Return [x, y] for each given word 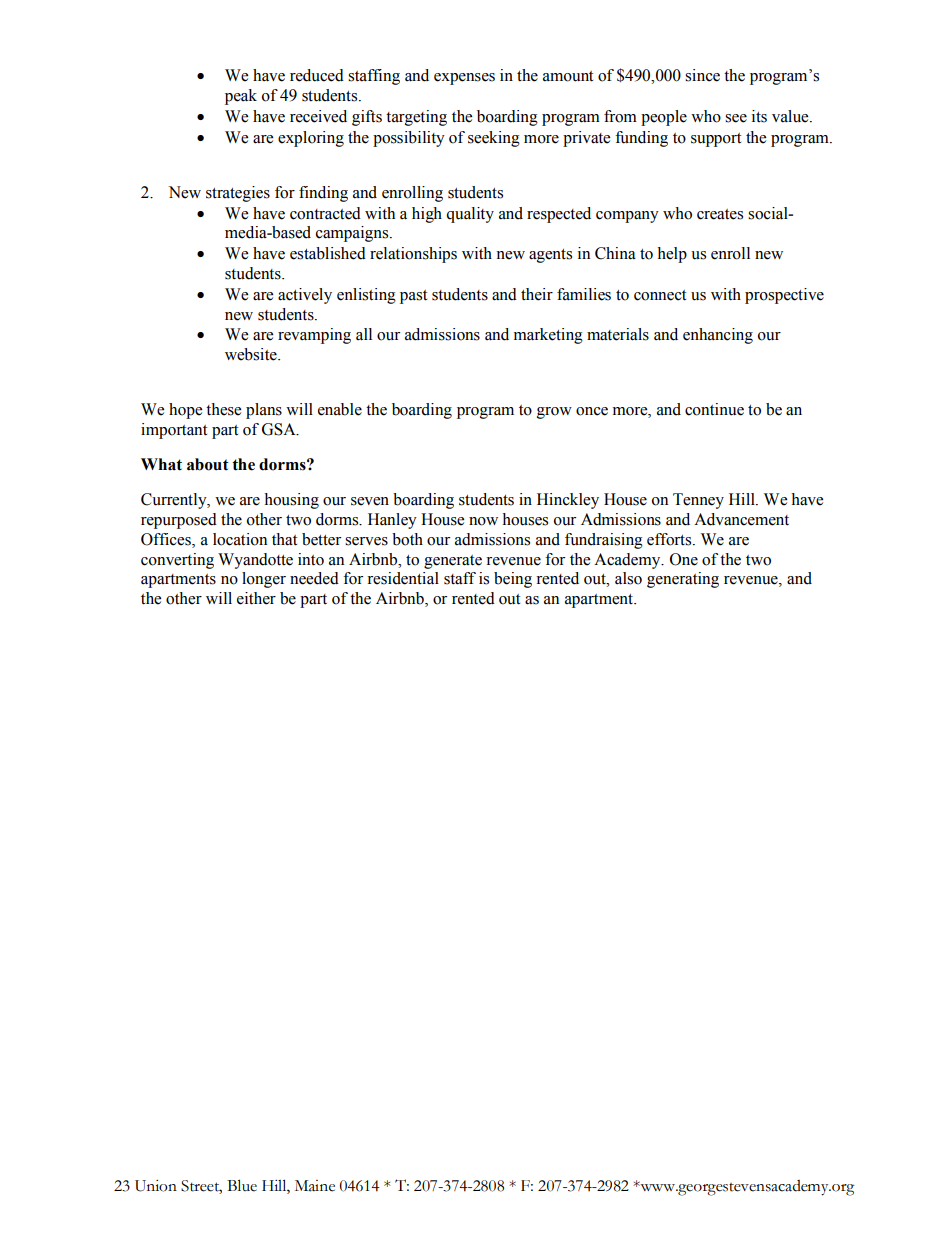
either [256, 598]
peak [241, 97]
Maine [315, 1186]
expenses [464, 79]
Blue [242, 1185]
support [716, 140]
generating [683, 580]
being [513, 580]
